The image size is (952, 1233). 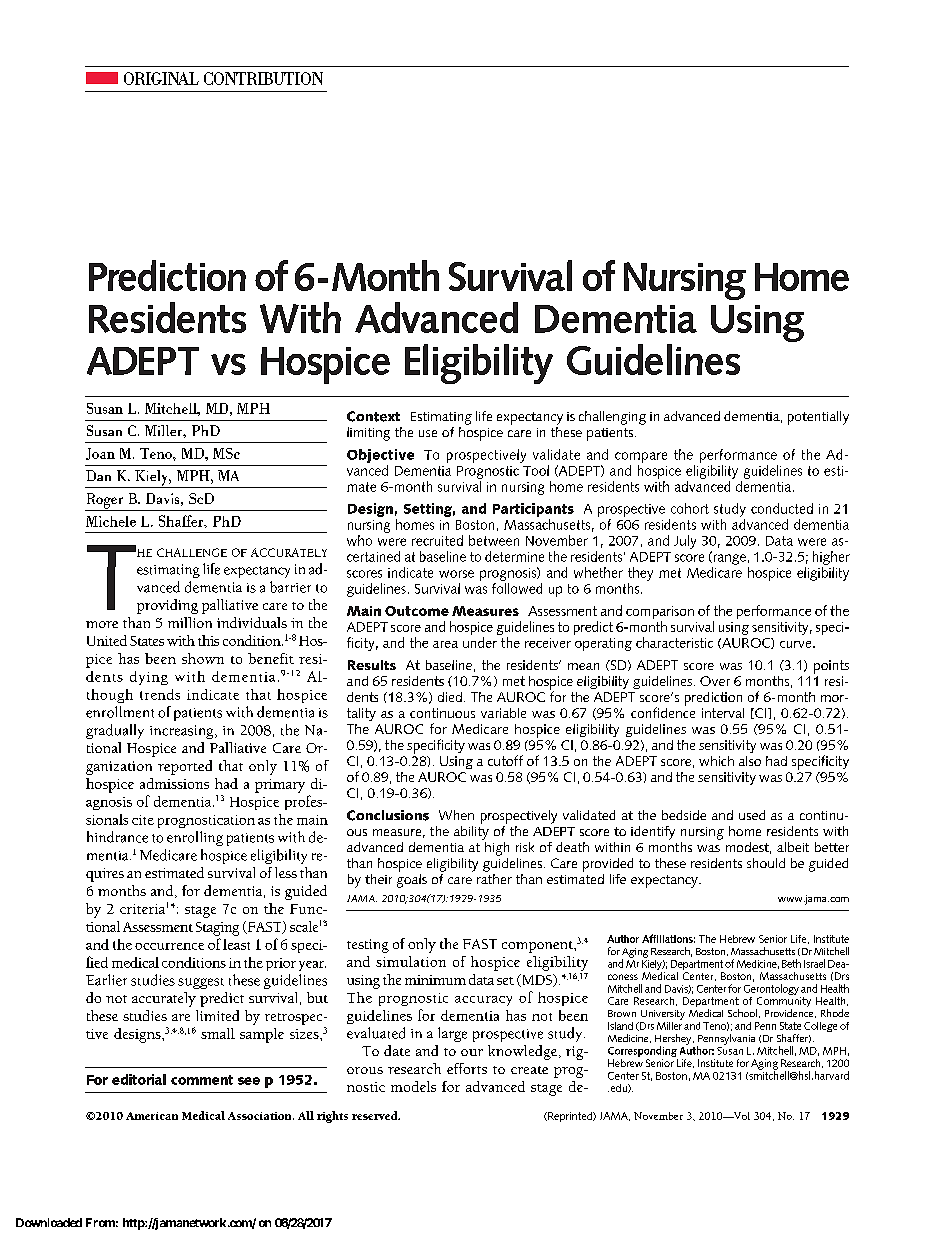 I want to click on hindrance, so click(x=117, y=837).
